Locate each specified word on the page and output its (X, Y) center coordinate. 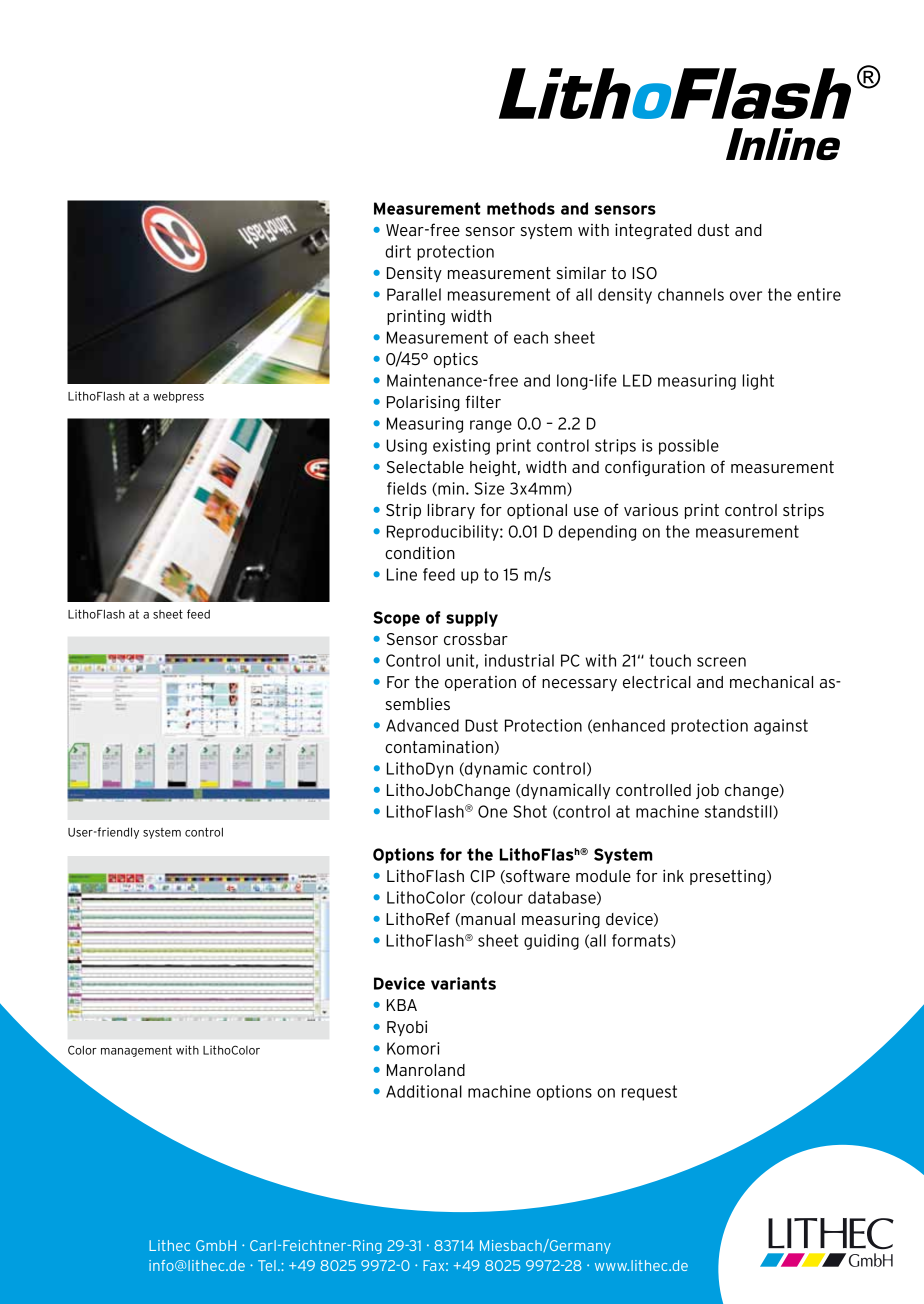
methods (521, 208)
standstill (739, 812)
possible (689, 447)
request (649, 1093)
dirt (398, 251)
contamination (439, 746)
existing (461, 447)
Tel (267, 1265)
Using (406, 447)
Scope (396, 619)
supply (472, 619)
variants (463, 983)
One (492, 811)
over (746, 296)
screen (721, 662)
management (136, 1051)
